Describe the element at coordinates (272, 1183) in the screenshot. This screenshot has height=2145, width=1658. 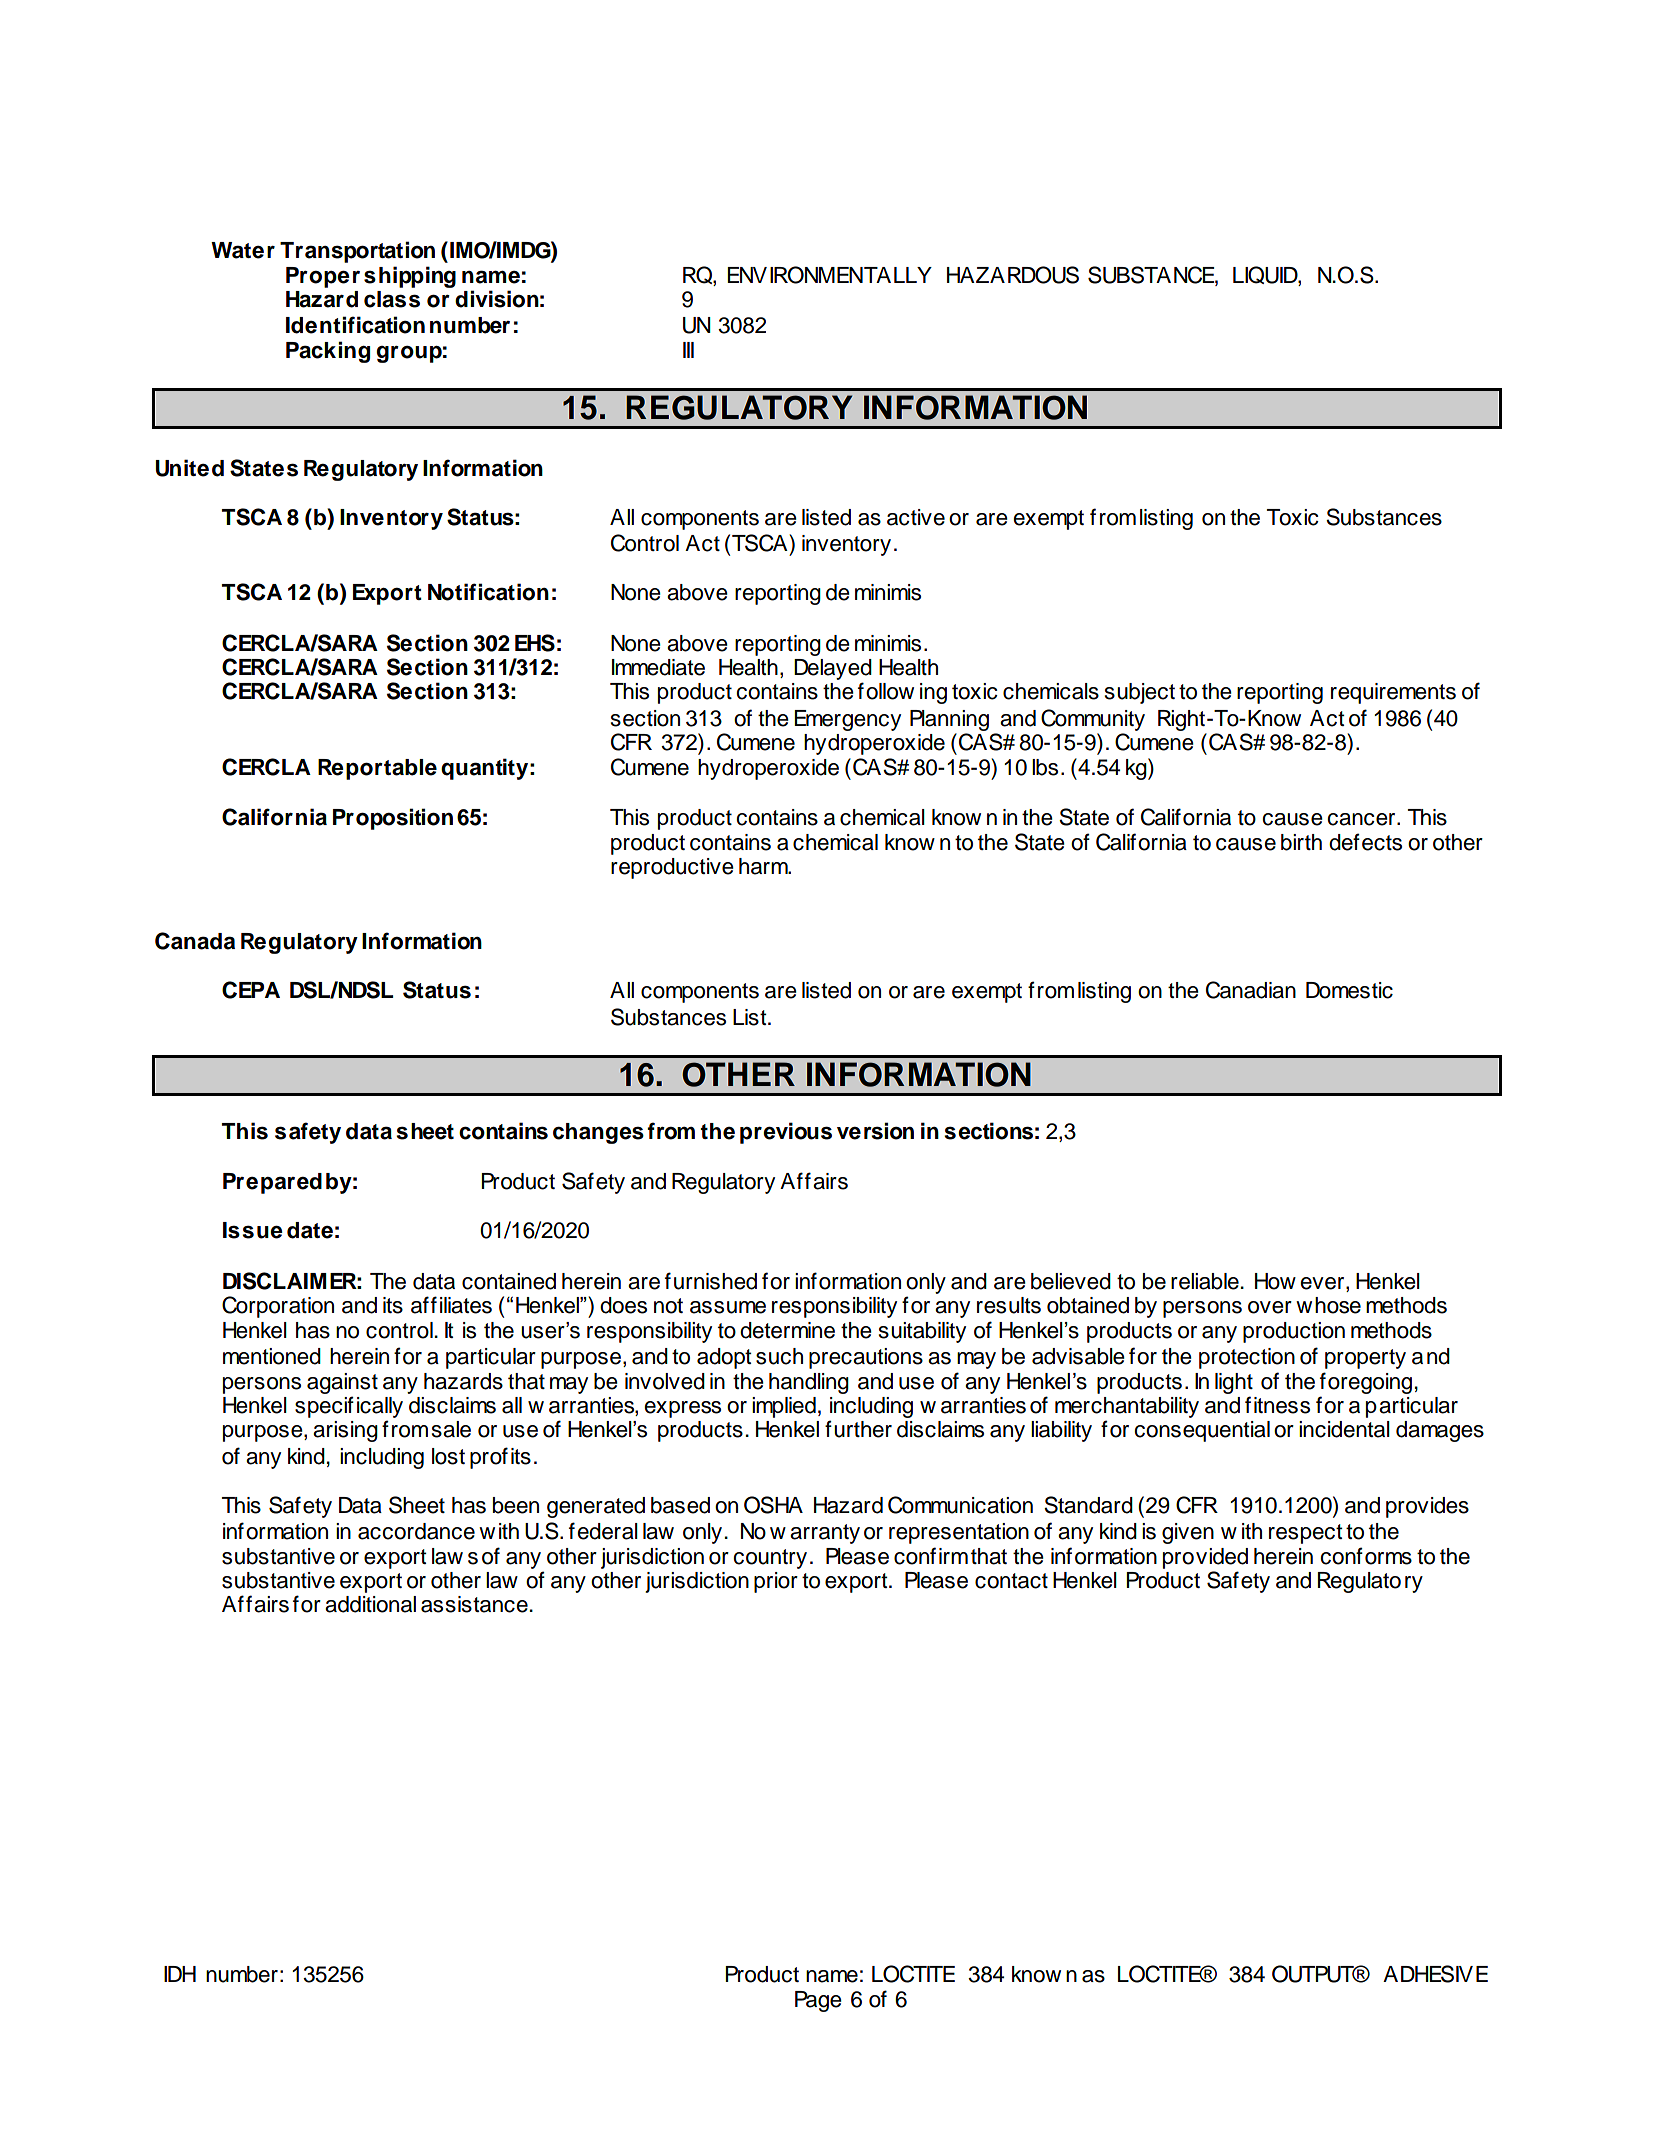
I see `Prepared` at that location.
